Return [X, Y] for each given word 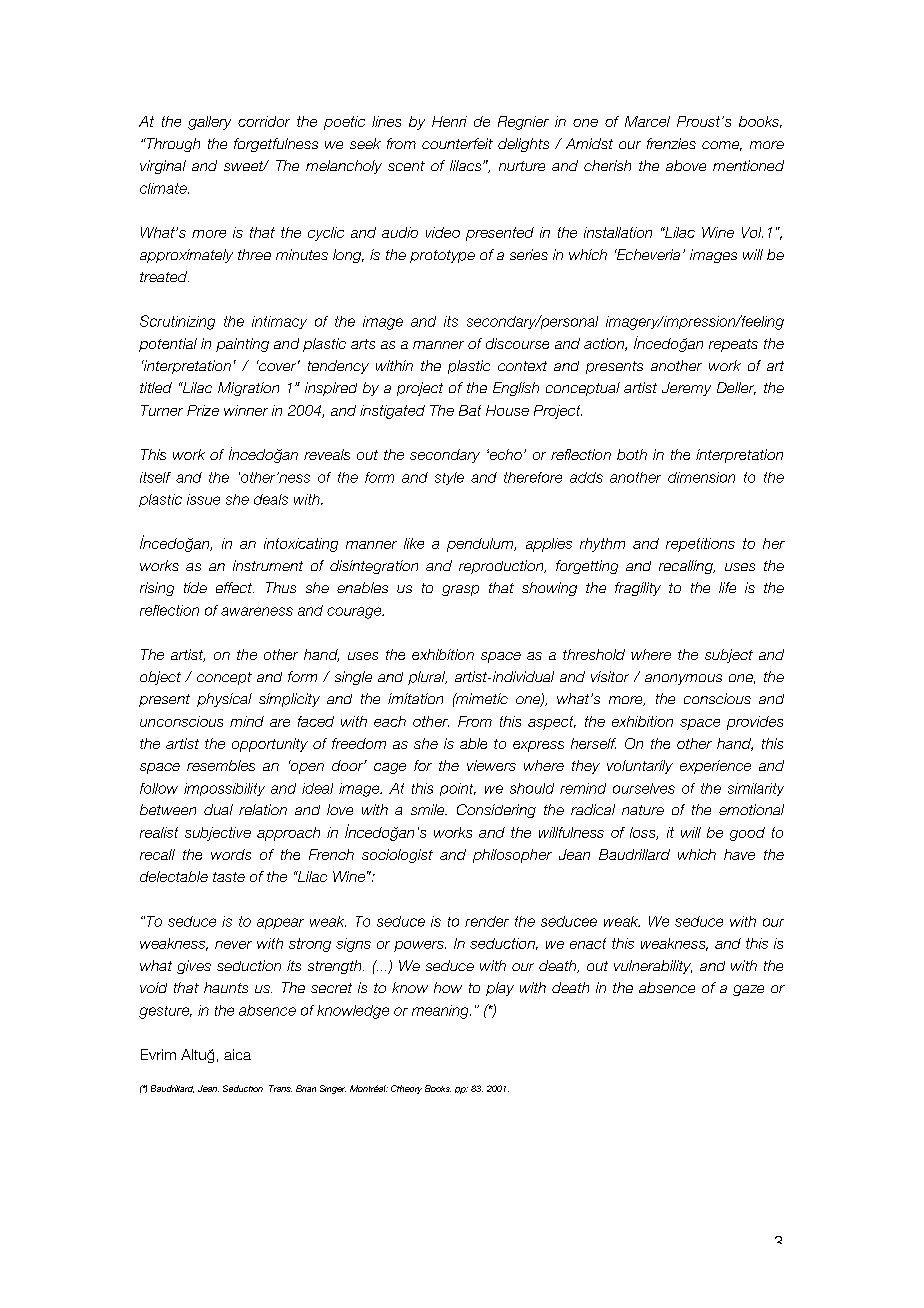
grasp [460, 590]
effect [235, 587]
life [727, 587]
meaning [441, 1012]
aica [237, 1054]
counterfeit [457, 143]
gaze [748, 990]
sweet [245, 166]
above [686, 165]
